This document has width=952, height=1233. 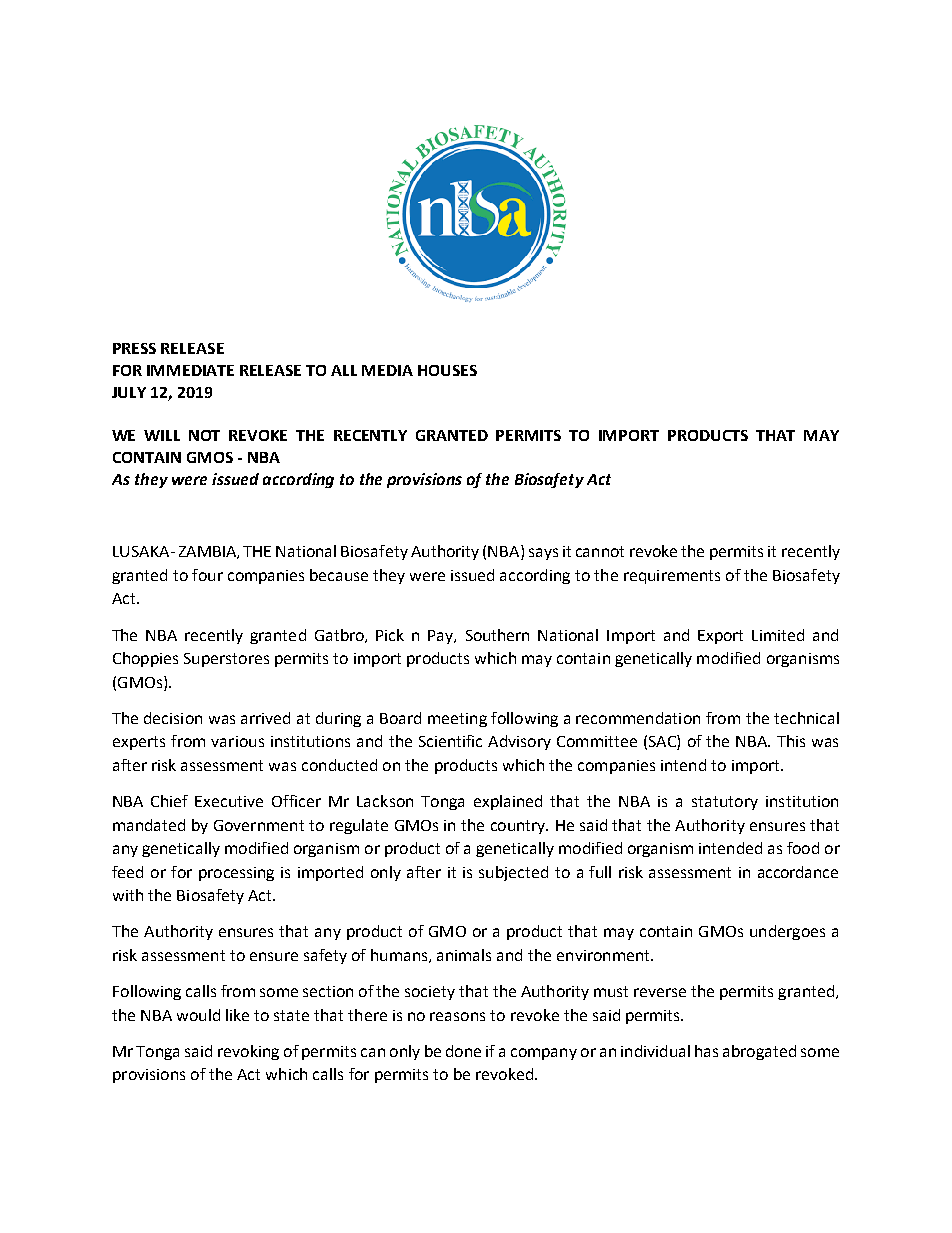 What do you see at coordinates (787, 932) in the document?
I see `undergoes` at bounding box center [787, 932].
